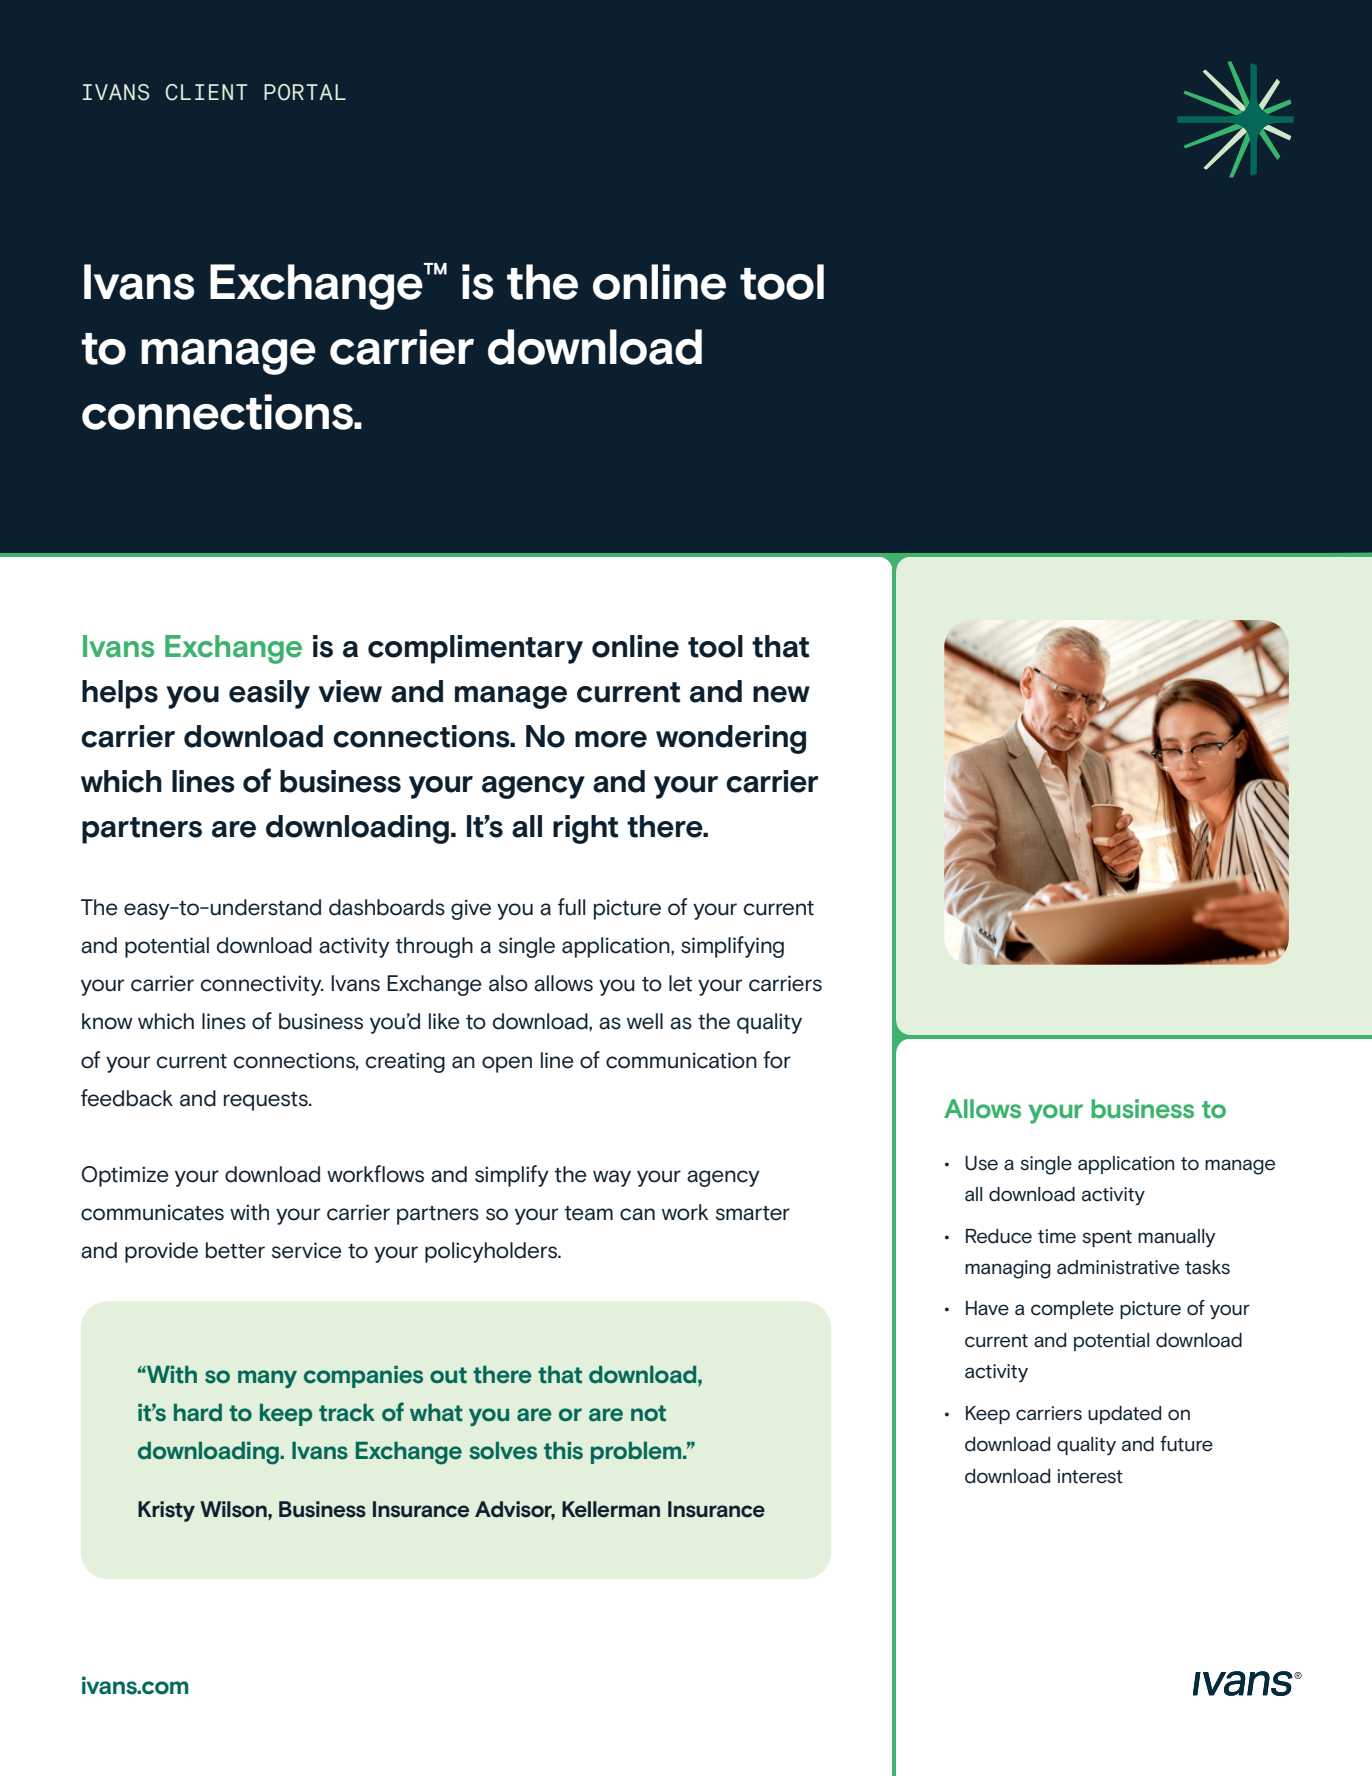  I want to click on CLIENT, so click(206, 92).
